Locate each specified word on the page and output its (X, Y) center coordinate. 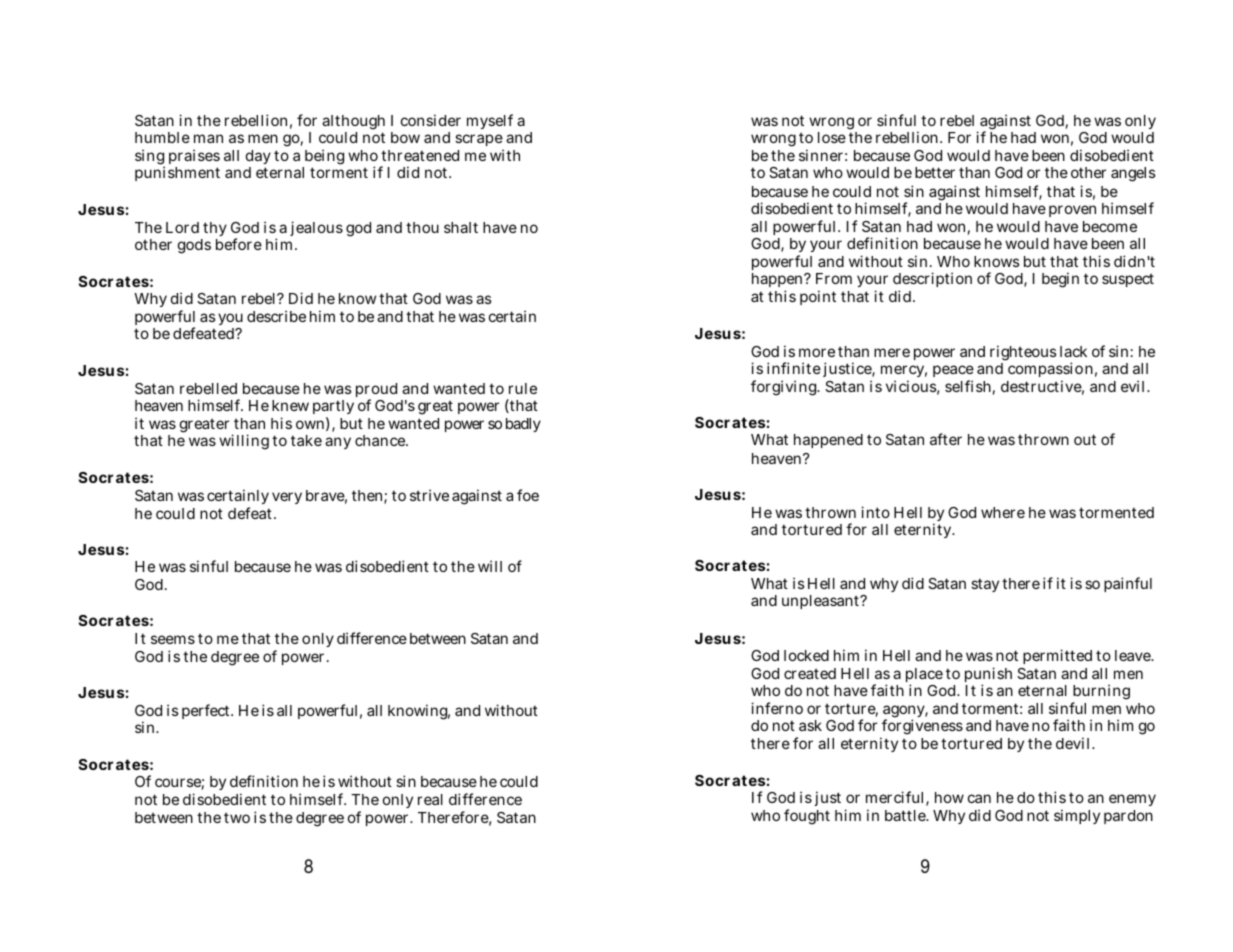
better (935, 172)
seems (173, 639)
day (258, 157)
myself (490, 121)
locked (806, 655)
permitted (1057, 656)
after (946, 439)
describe (276, 316)
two (237, 818)
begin (1060, 280)
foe (528, 495)
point (818, 297)
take (306, 440)
